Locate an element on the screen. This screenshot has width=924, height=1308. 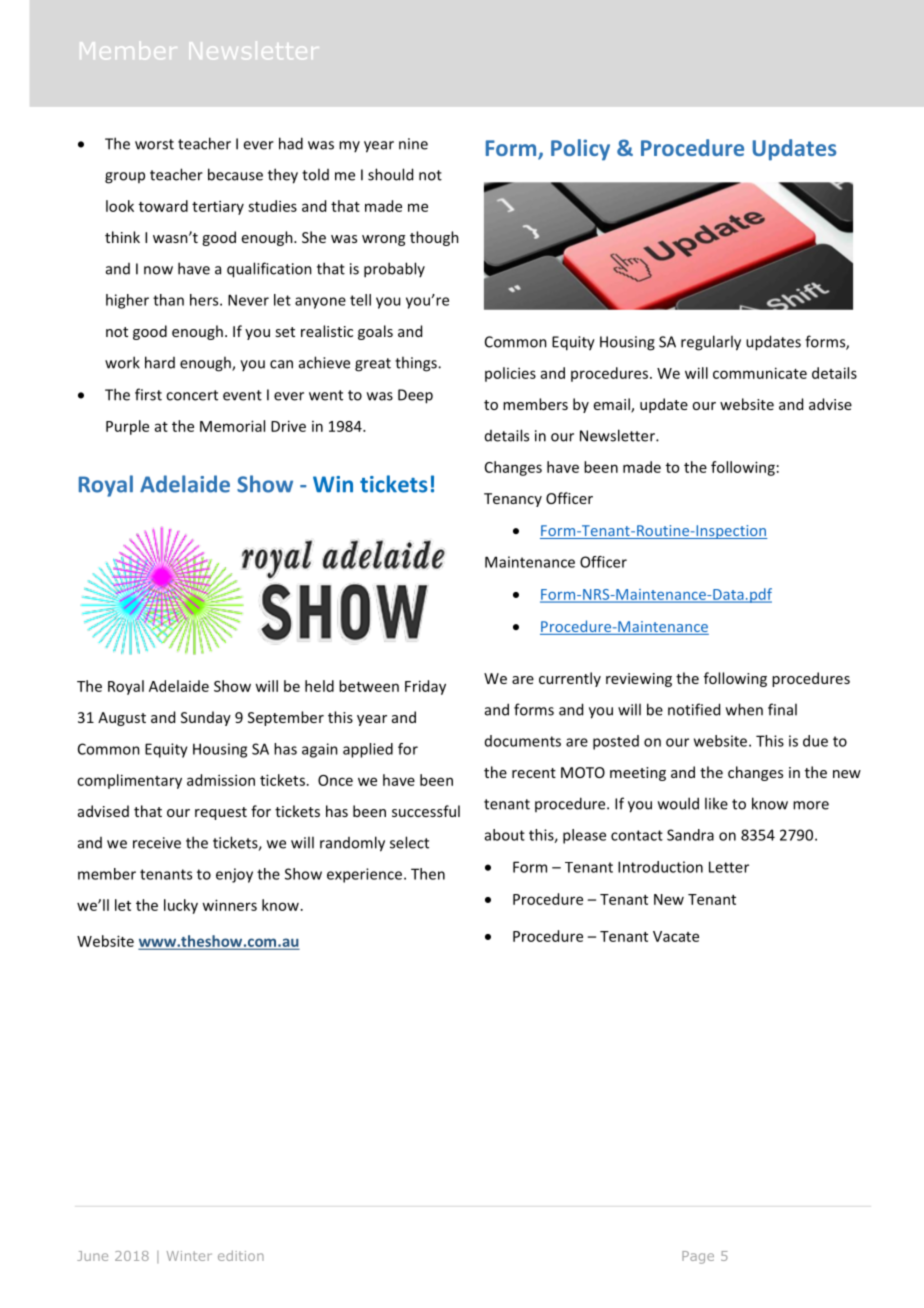
Page is located at coordinates (698, 1257).
